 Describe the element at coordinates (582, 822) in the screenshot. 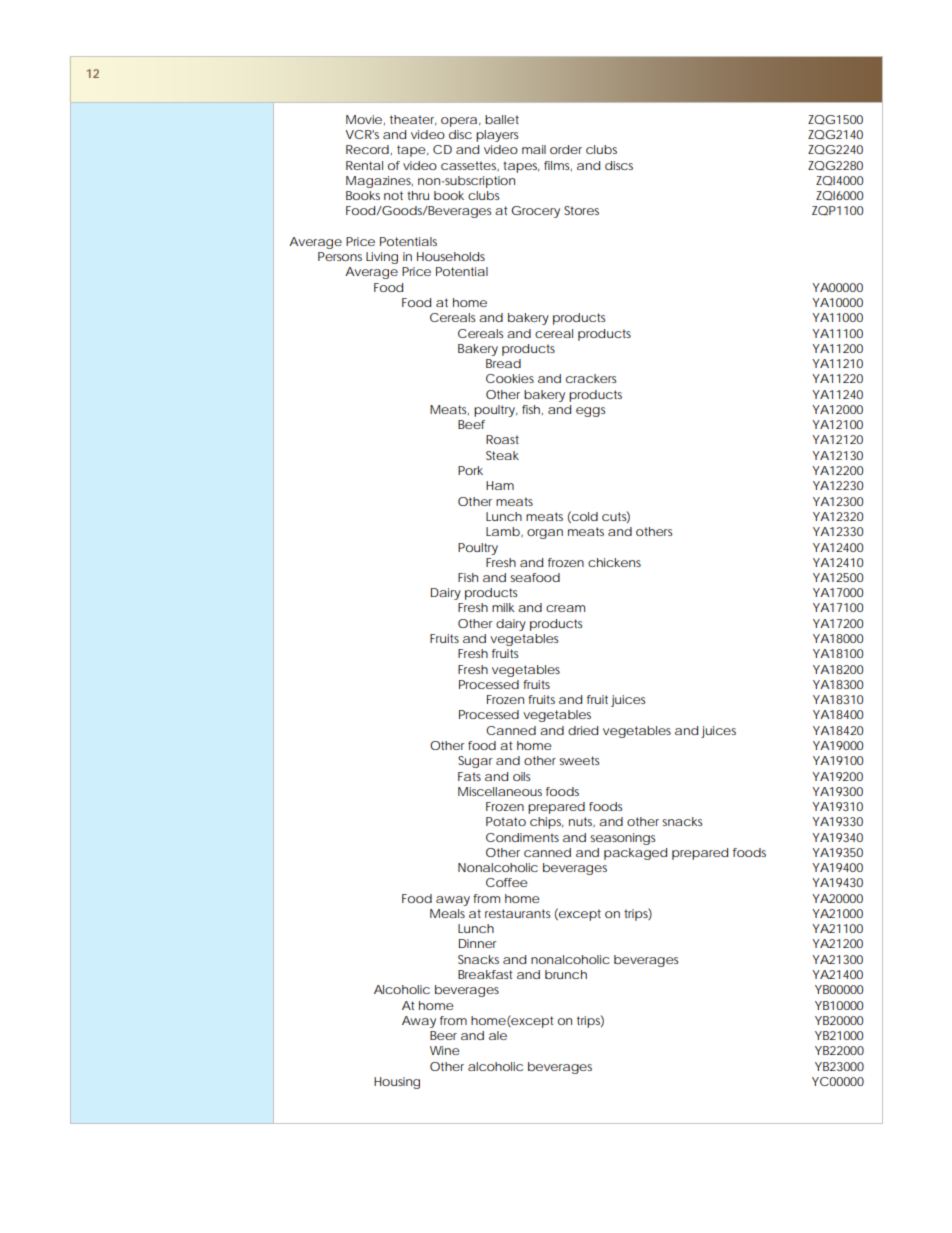

I see `nuts` at that location.
